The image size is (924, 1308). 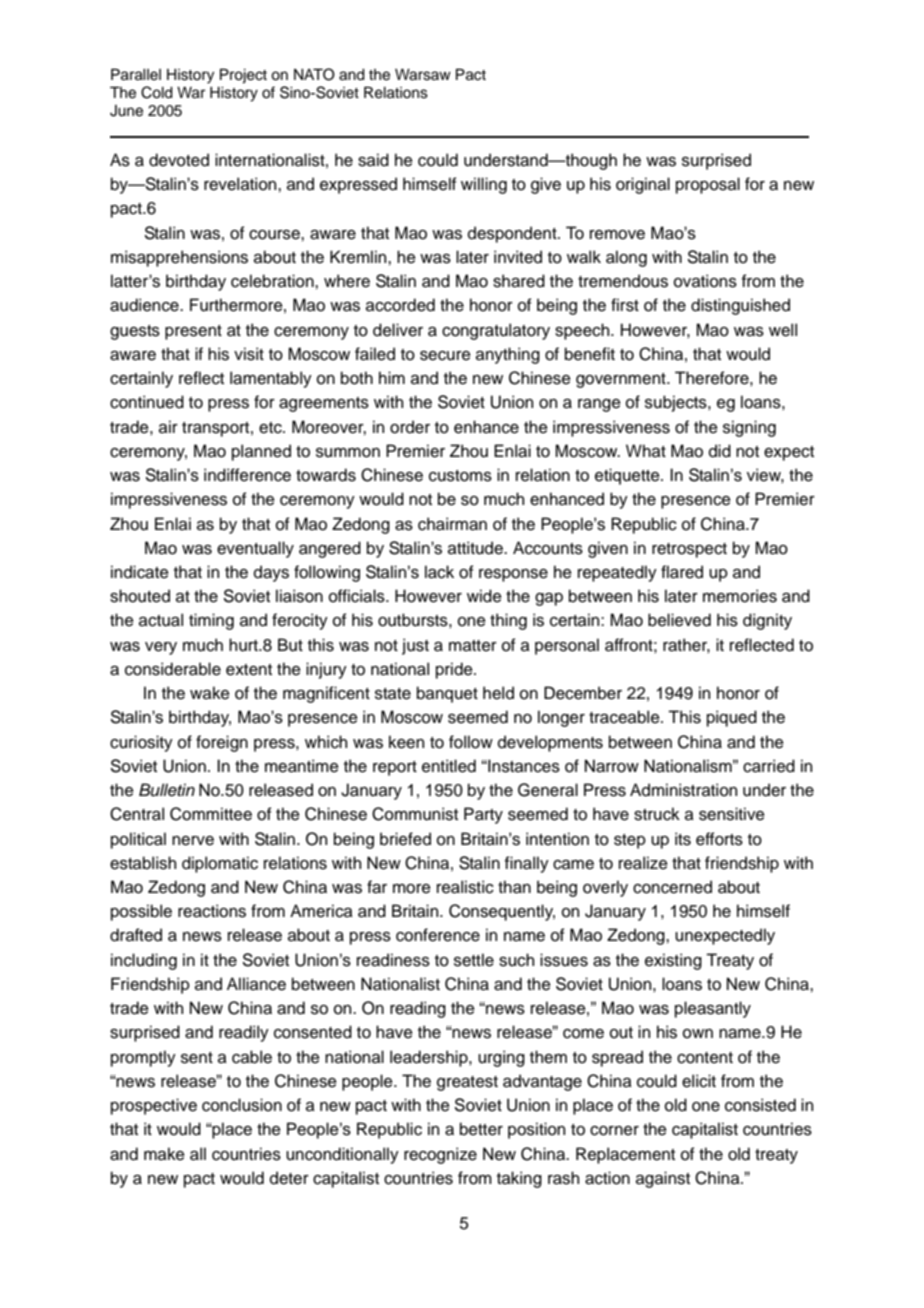 What do you see at coordinates (683, 790) in the screenshot?
I see `Administration` at bounding box center [683, 790].
